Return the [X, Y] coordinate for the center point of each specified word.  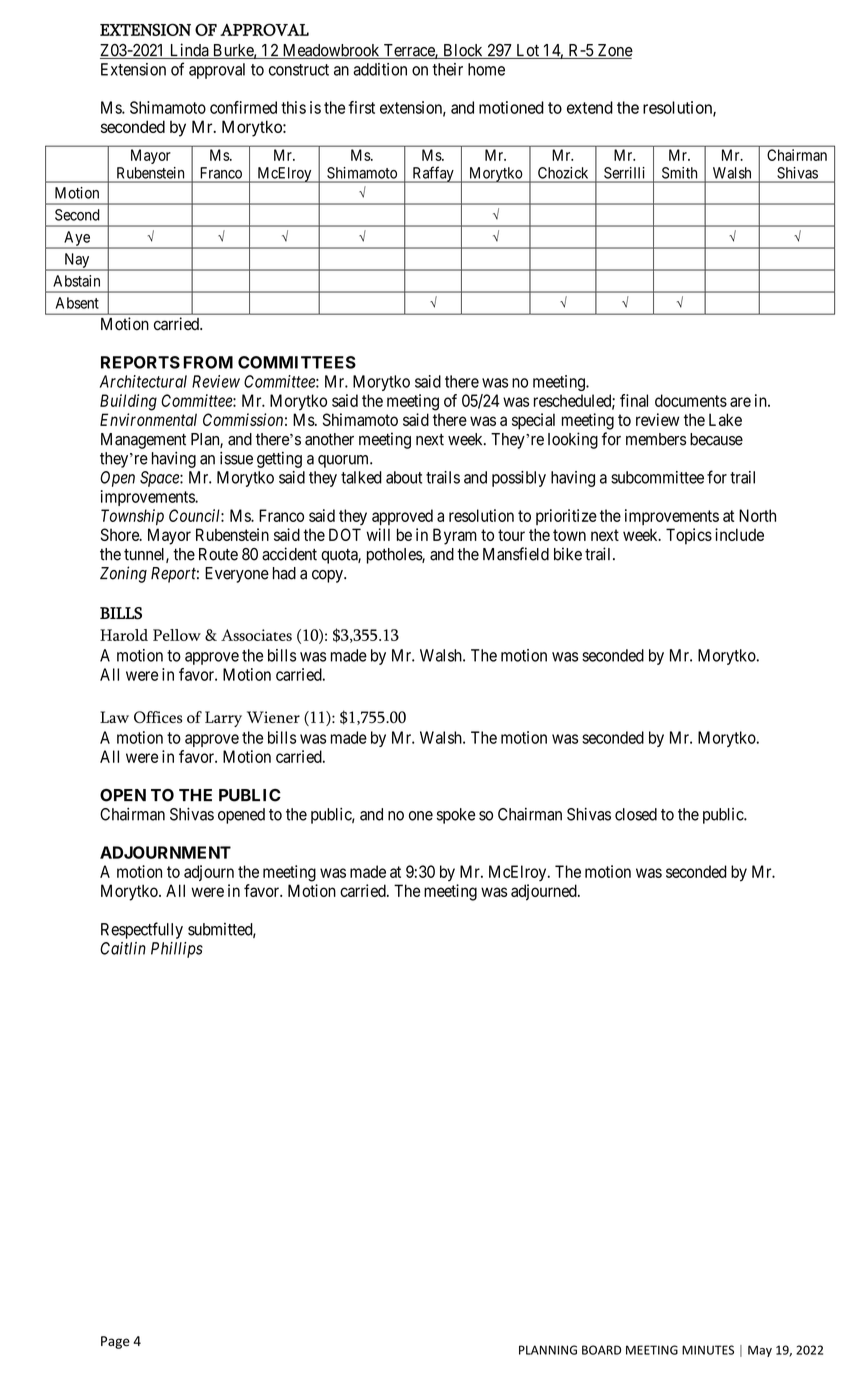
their [447, 69]
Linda [189, 51]
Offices [158, 717]
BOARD [601, 1350]
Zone [614, 51]
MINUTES [708, 1350]
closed [636, 814]
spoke [456, 816]
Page [115, 1342]
